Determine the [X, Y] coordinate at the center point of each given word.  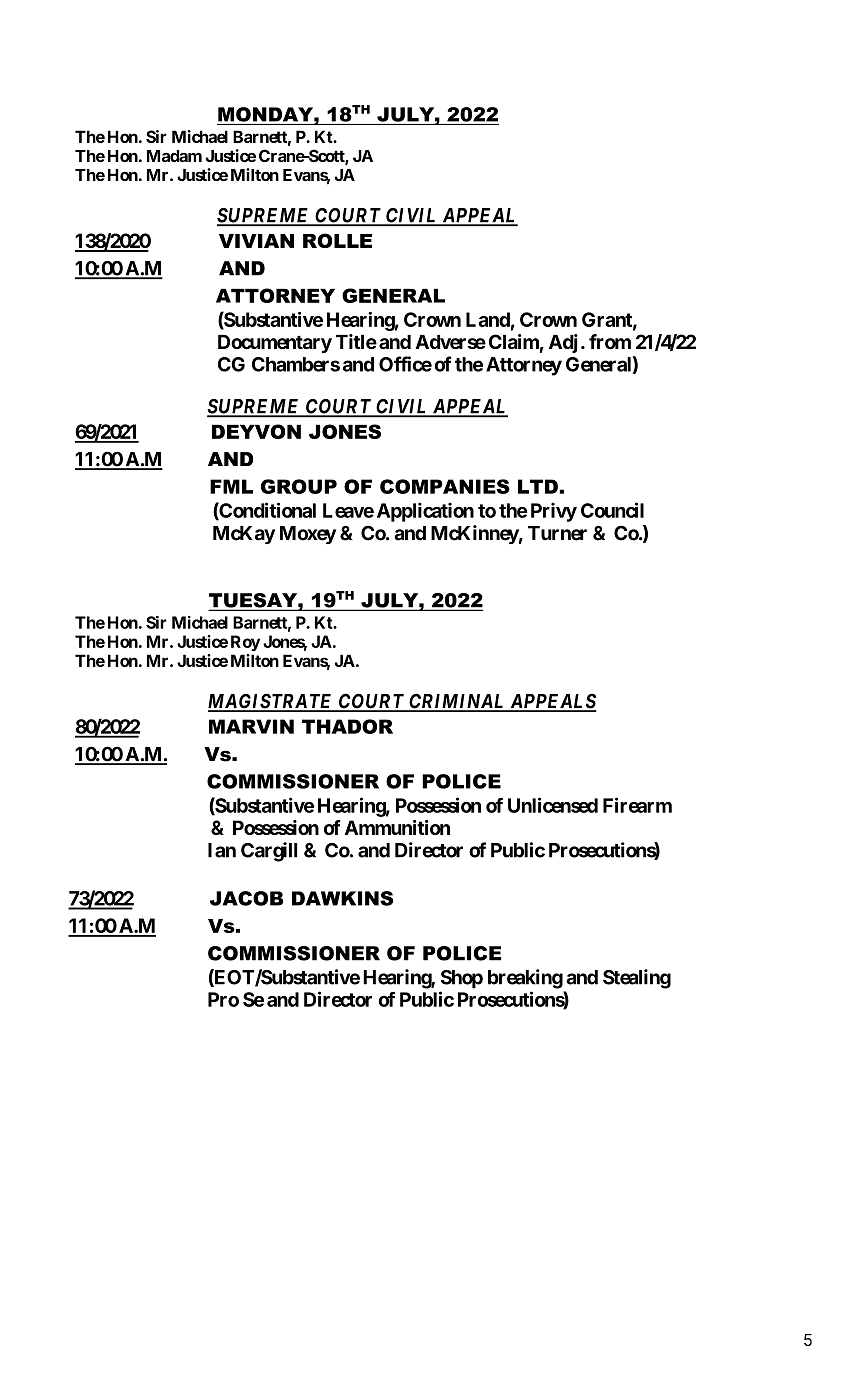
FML [231, 486]
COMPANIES [445, 486]
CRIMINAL [457, 702]
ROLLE [337, 240]
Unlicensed [553, 805]
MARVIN [251, 726]
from [610, 341]
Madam [174, 156]
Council [612, 510]
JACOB [246, 898]
